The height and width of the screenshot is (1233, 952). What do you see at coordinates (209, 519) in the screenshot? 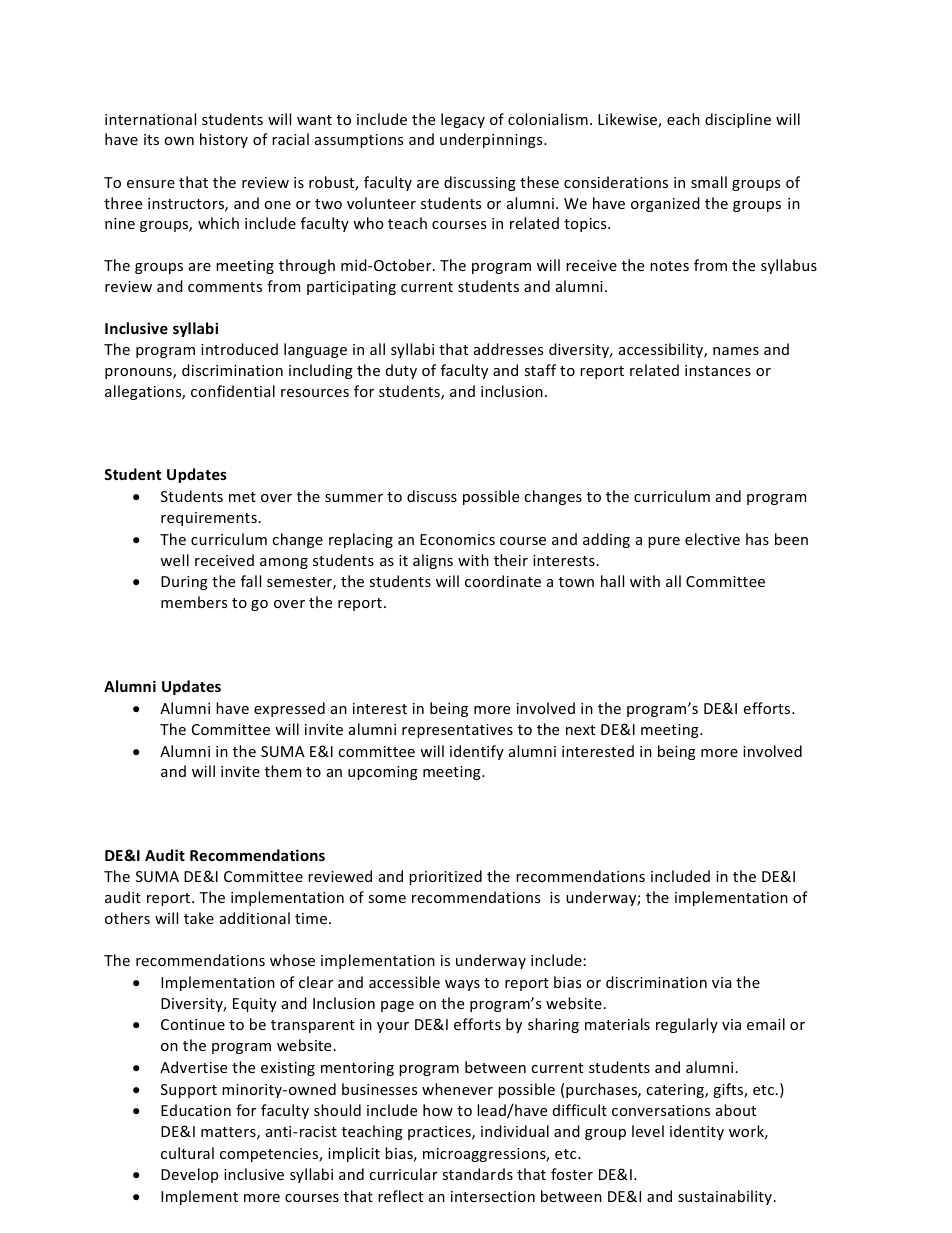
I see `requirements` at bounding box center [209, 519].
